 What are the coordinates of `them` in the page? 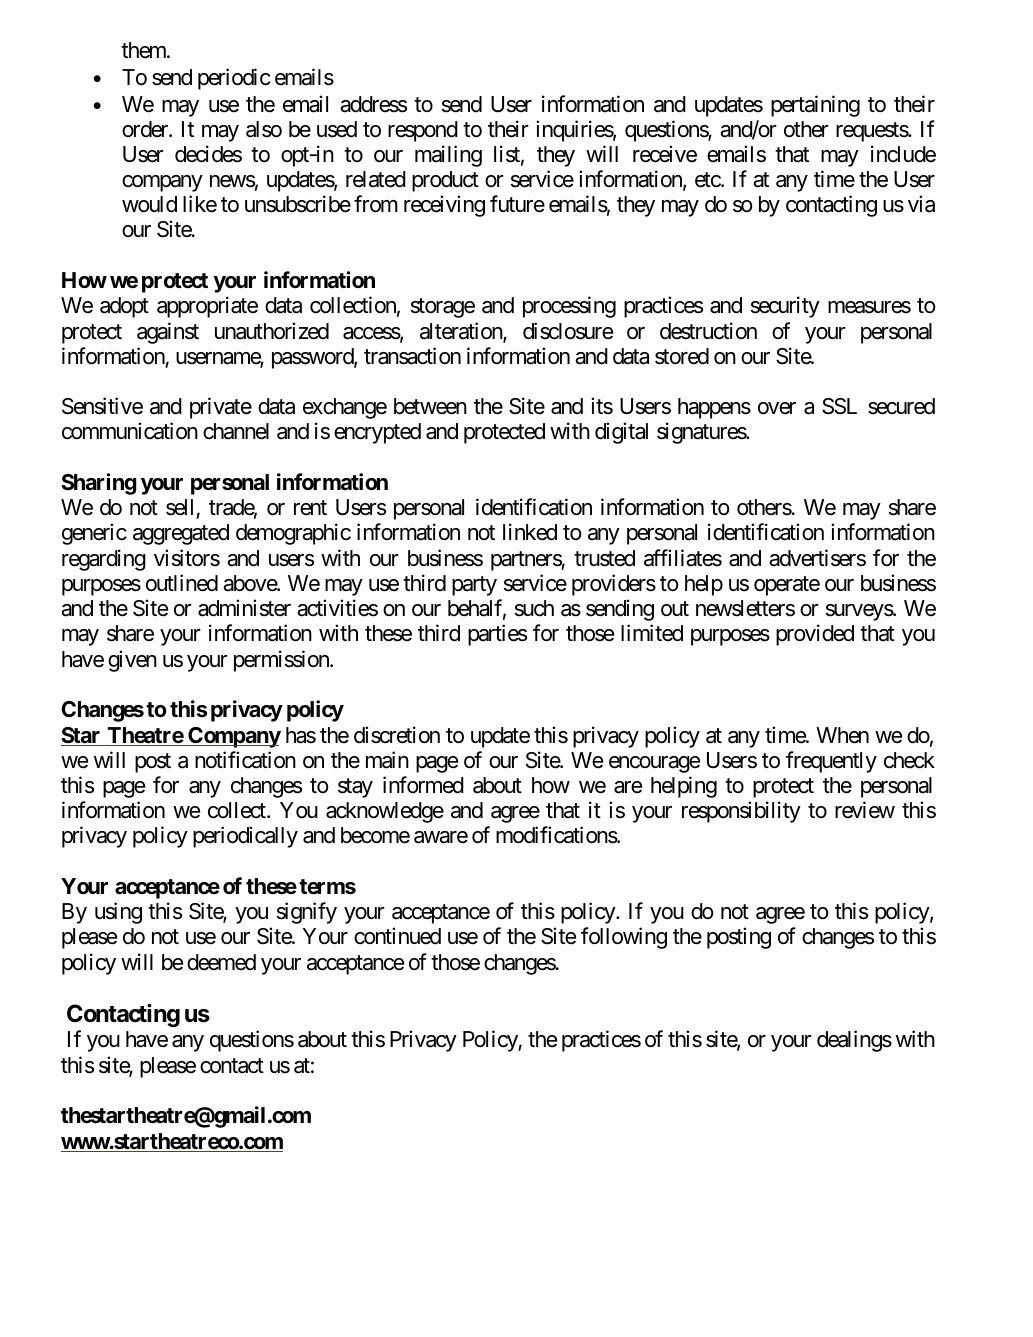 It's located at (144, 50).
